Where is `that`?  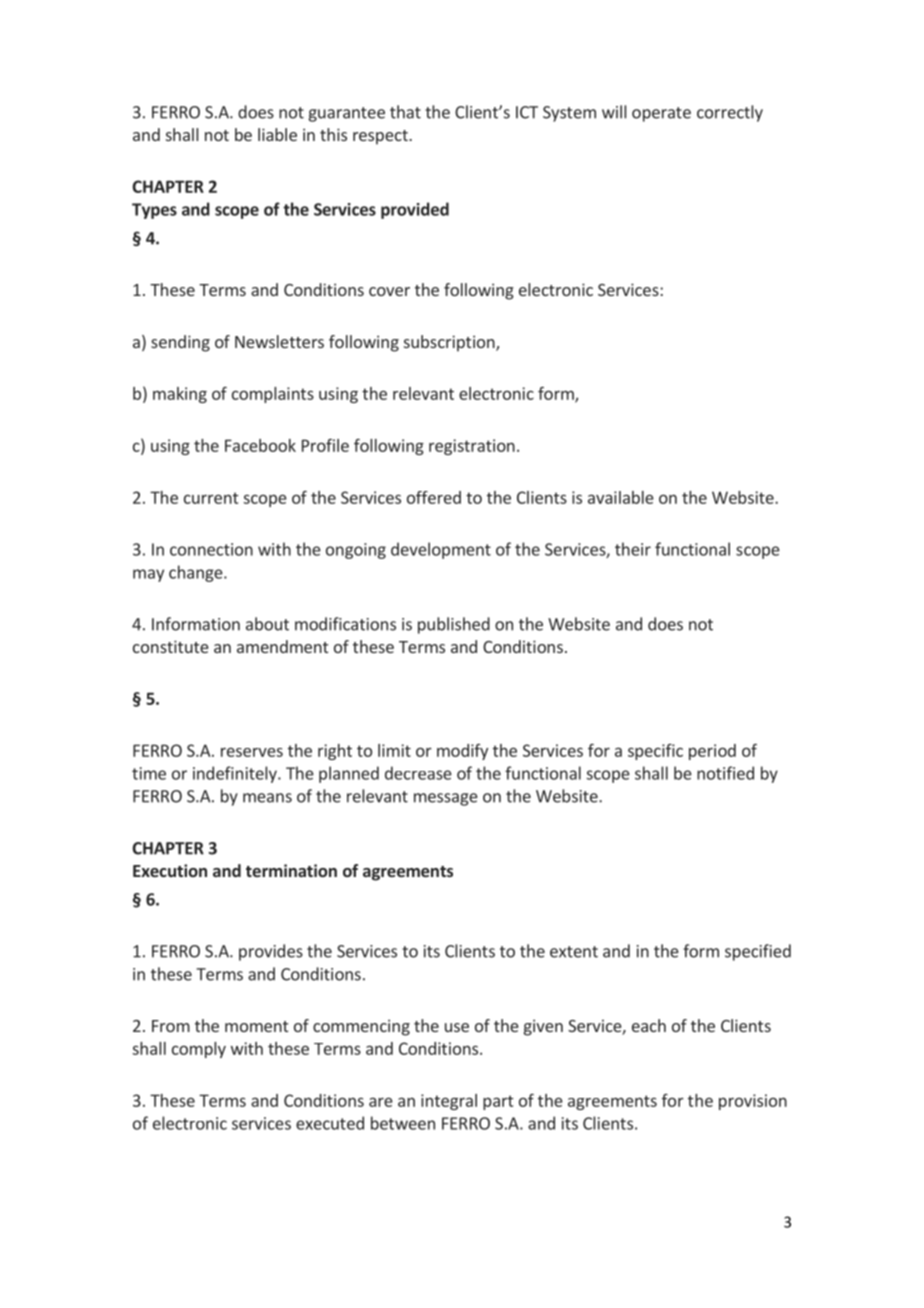 that is located at coordinates (405, 112).
